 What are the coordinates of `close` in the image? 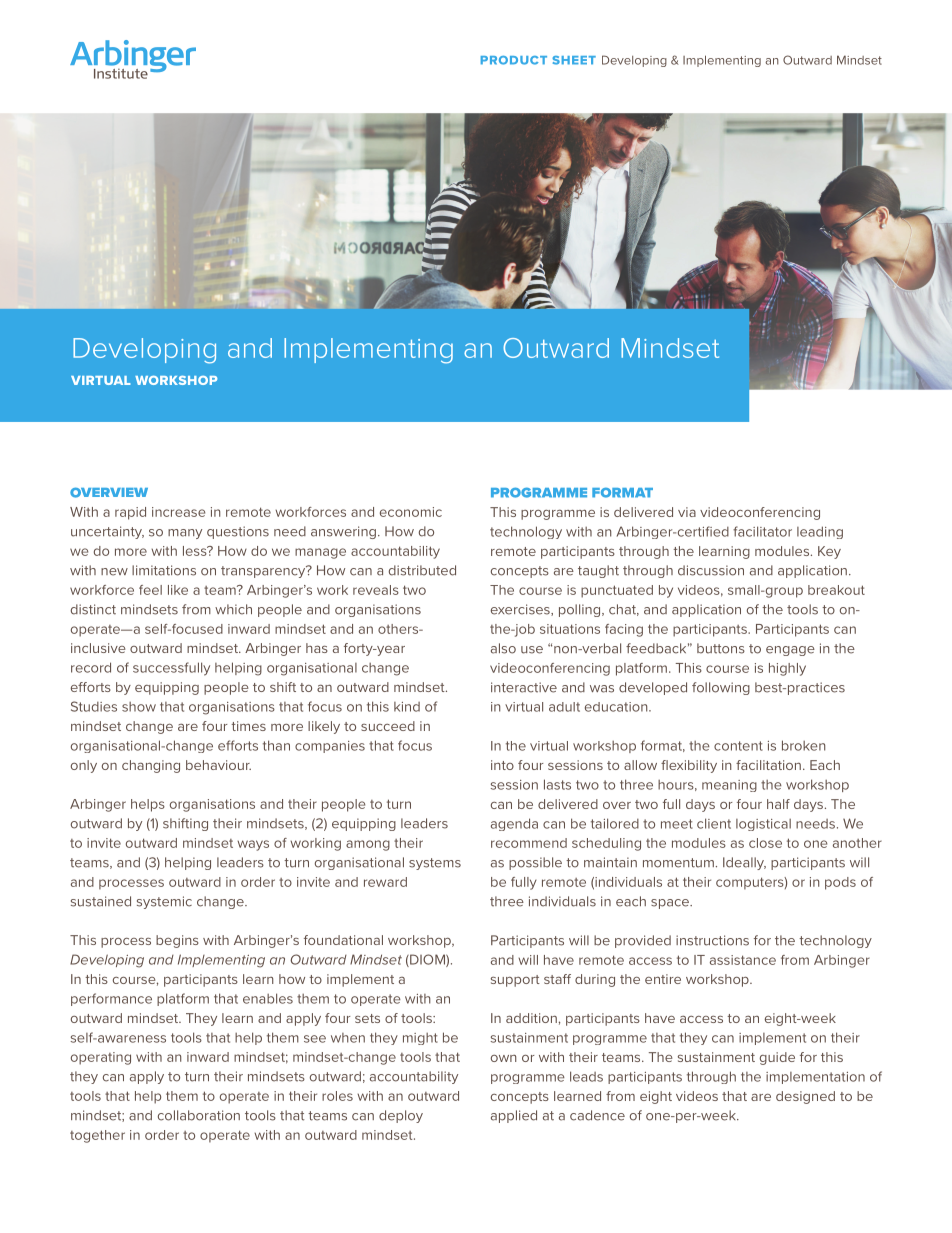 It's located at (765, 843).
